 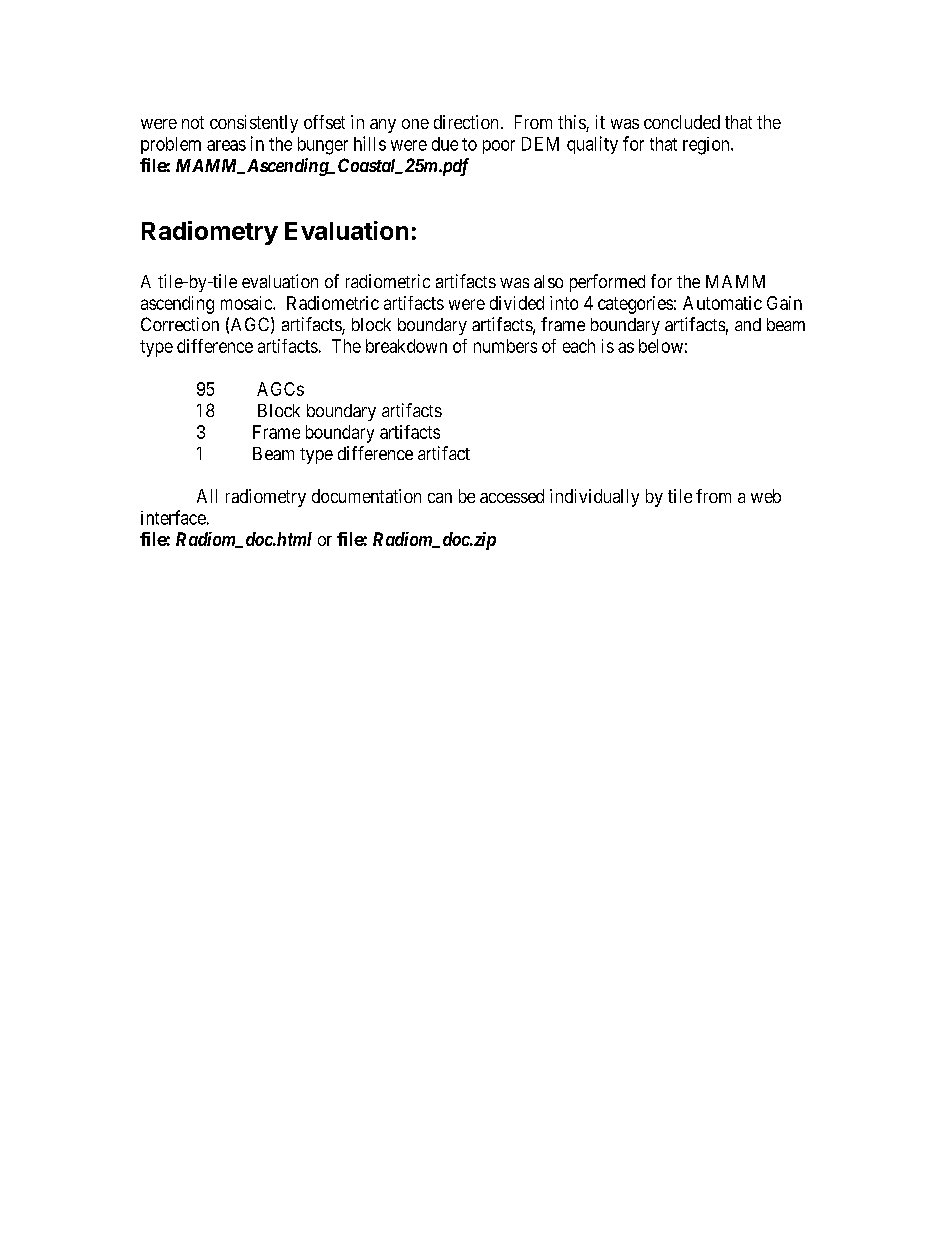 What do you see at coordinates (406, 346) in the screenshot?
I see `breakdown` at bounding box center [406, 346].
